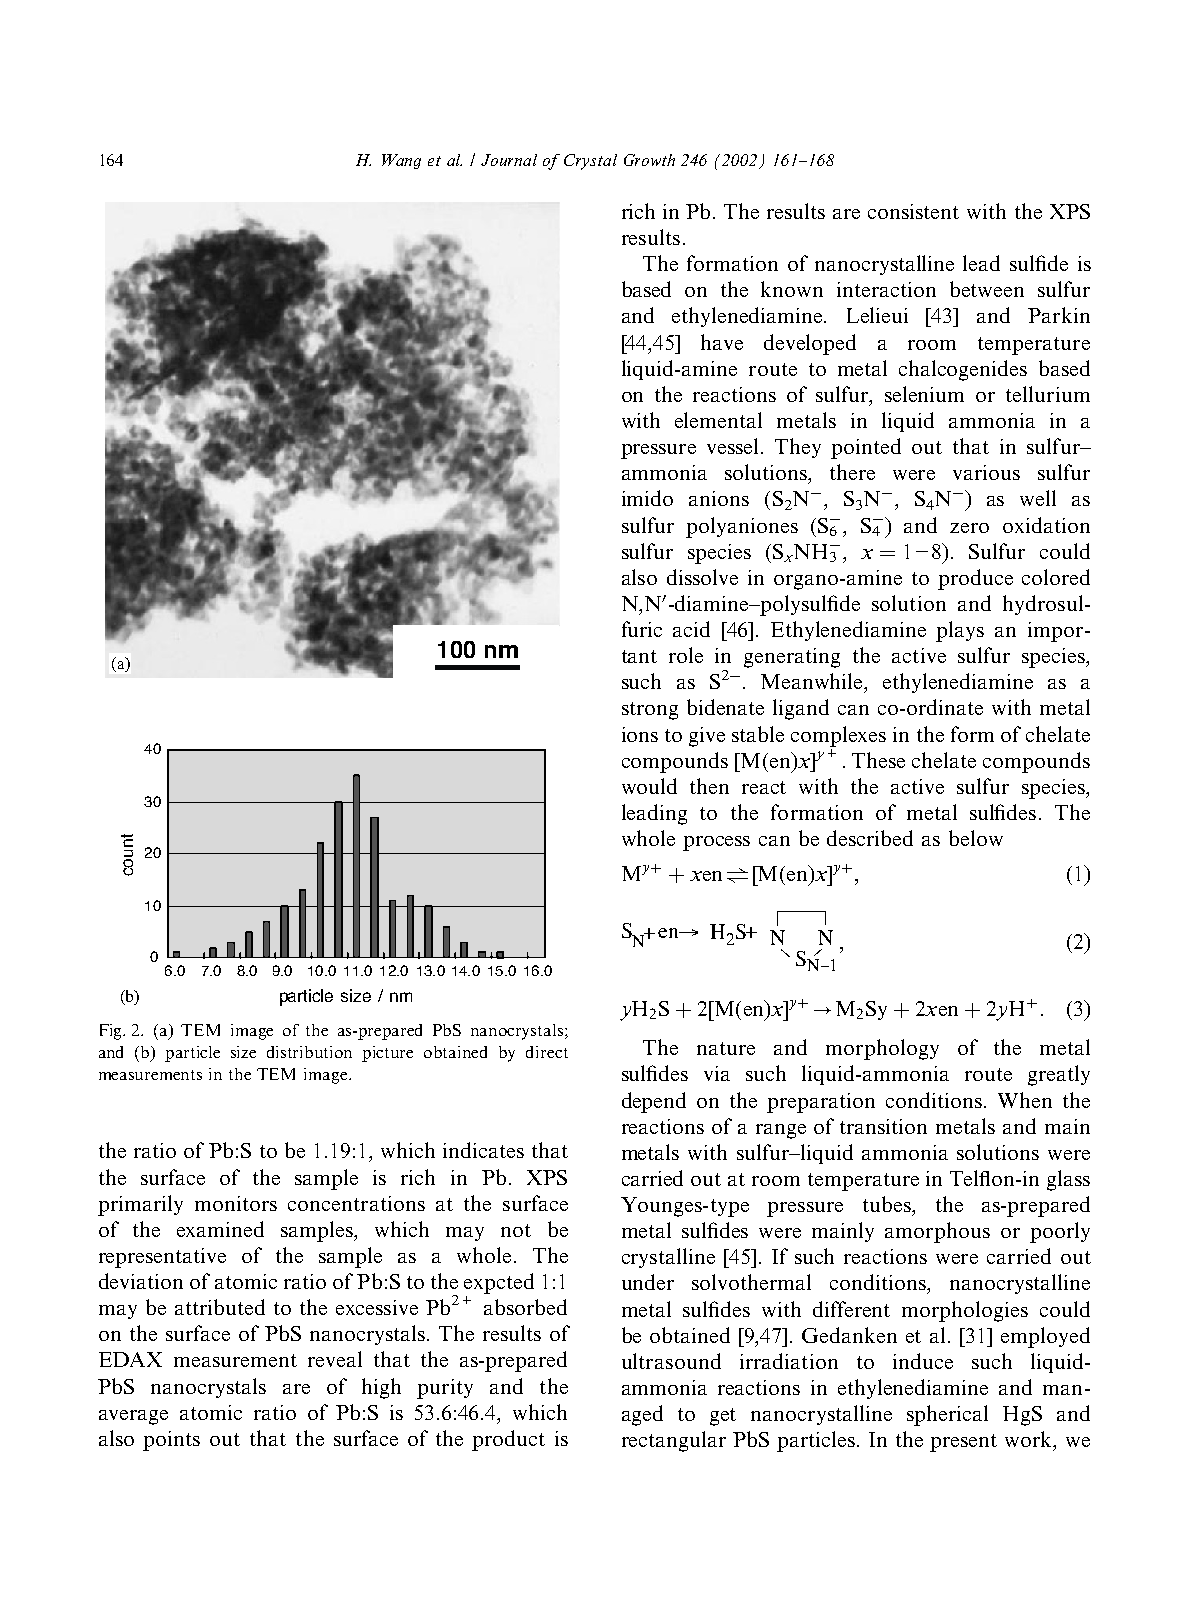 Image resolution: width=1189 pixels, height=1622 pixels. I want to click on various, so click(986, 472).
